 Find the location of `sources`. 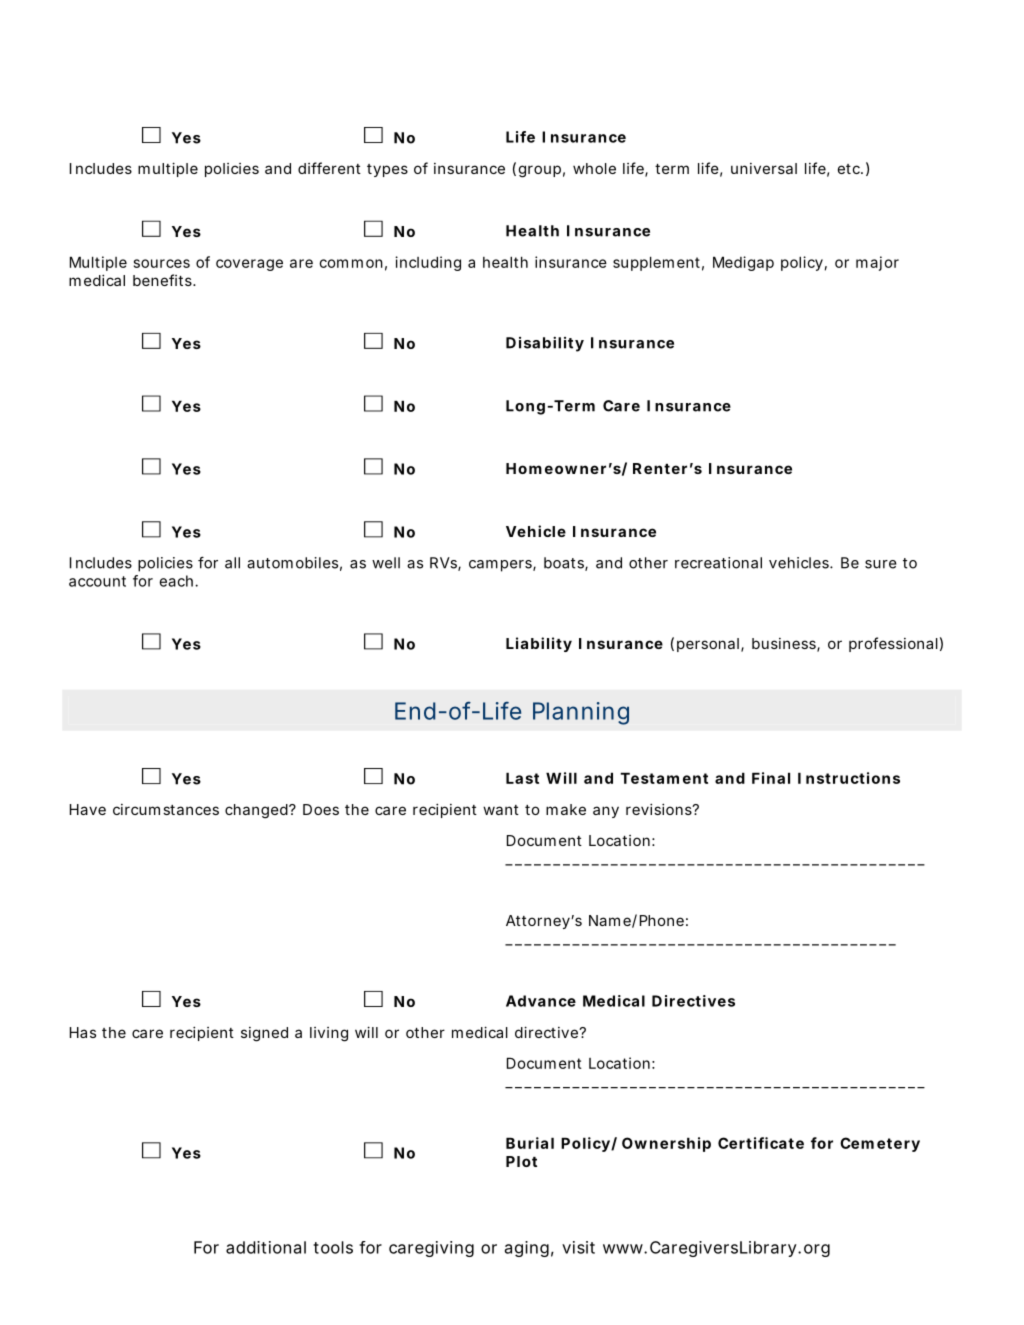

sources is located at coordinates (162, 263).
